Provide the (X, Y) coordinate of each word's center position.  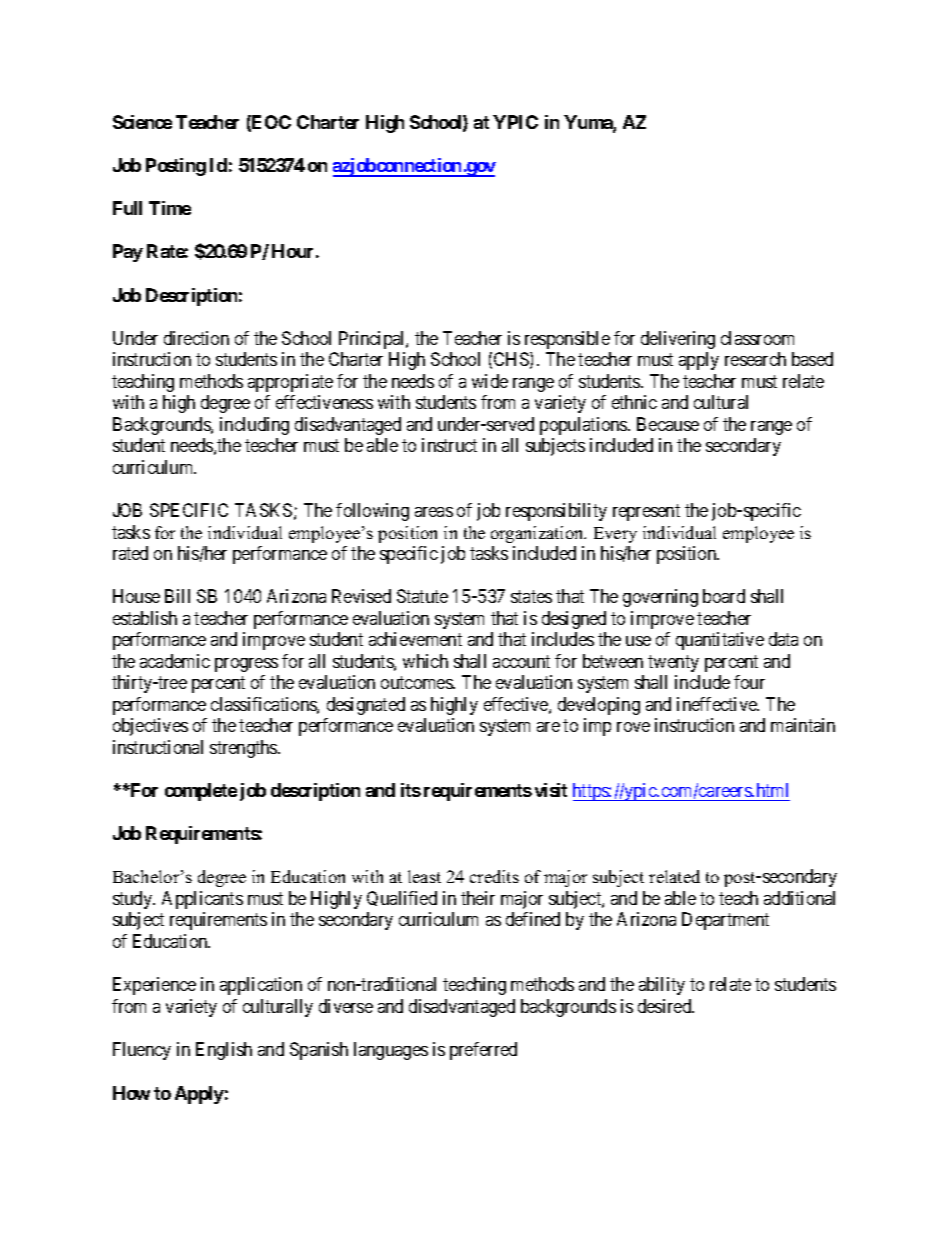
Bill (177, 596)
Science (142, 122)
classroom (757, 338)
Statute (422, 596)
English (224, 1051)
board (724, 596)
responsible (567, 340)
